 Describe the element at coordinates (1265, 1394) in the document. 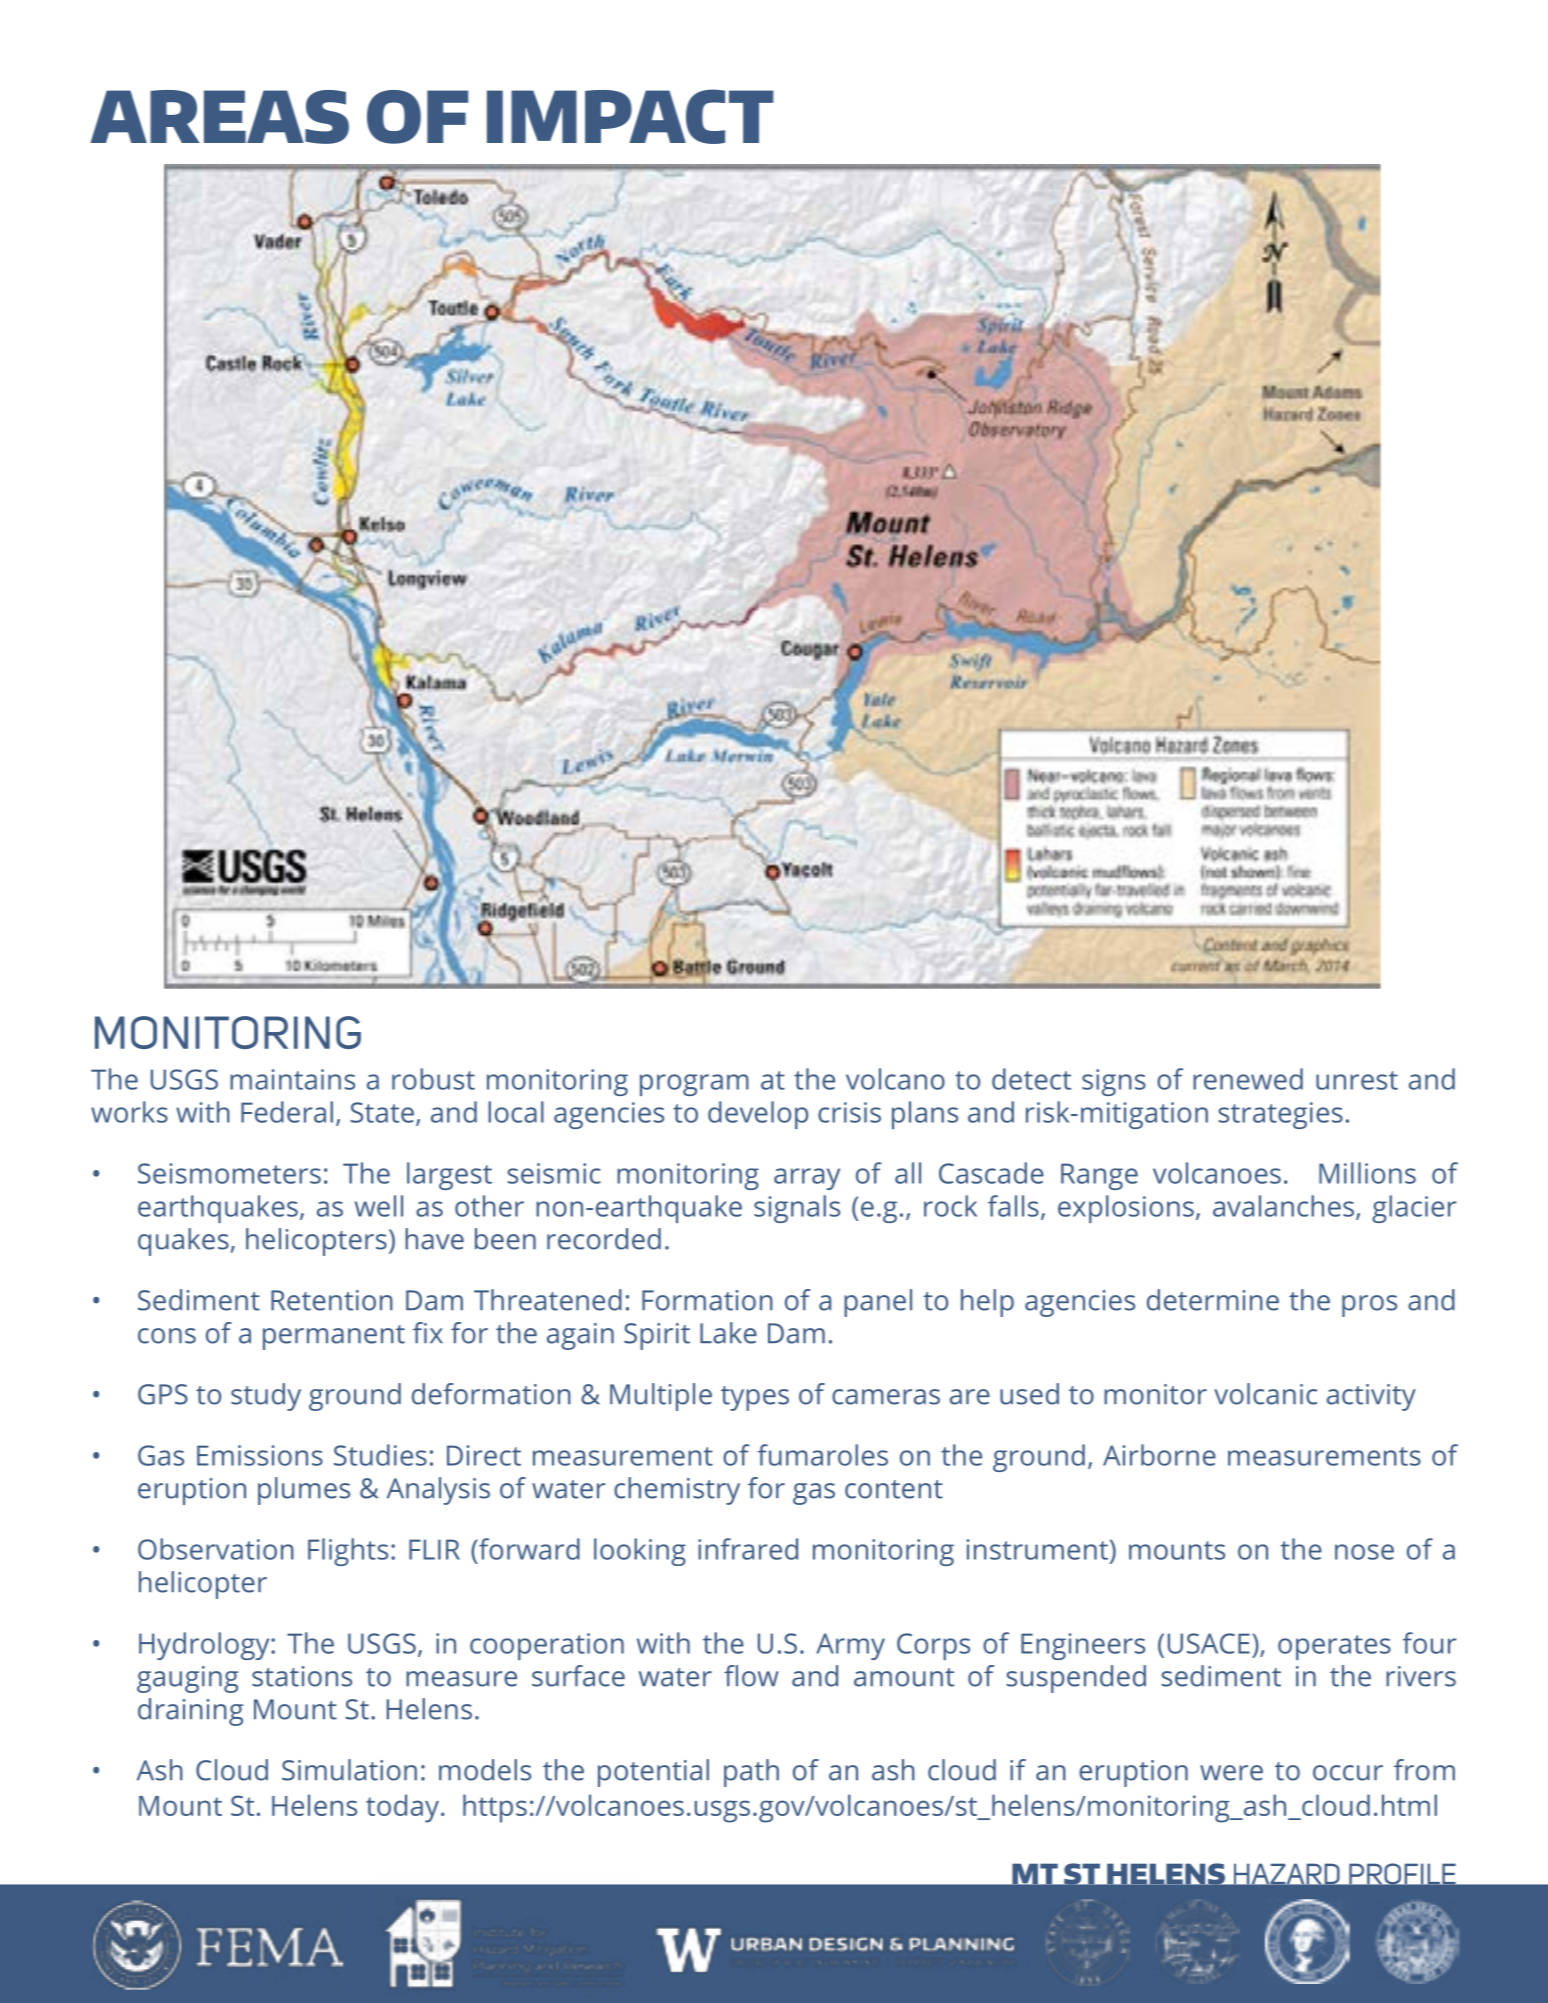

I see `volcanic` at that location.
